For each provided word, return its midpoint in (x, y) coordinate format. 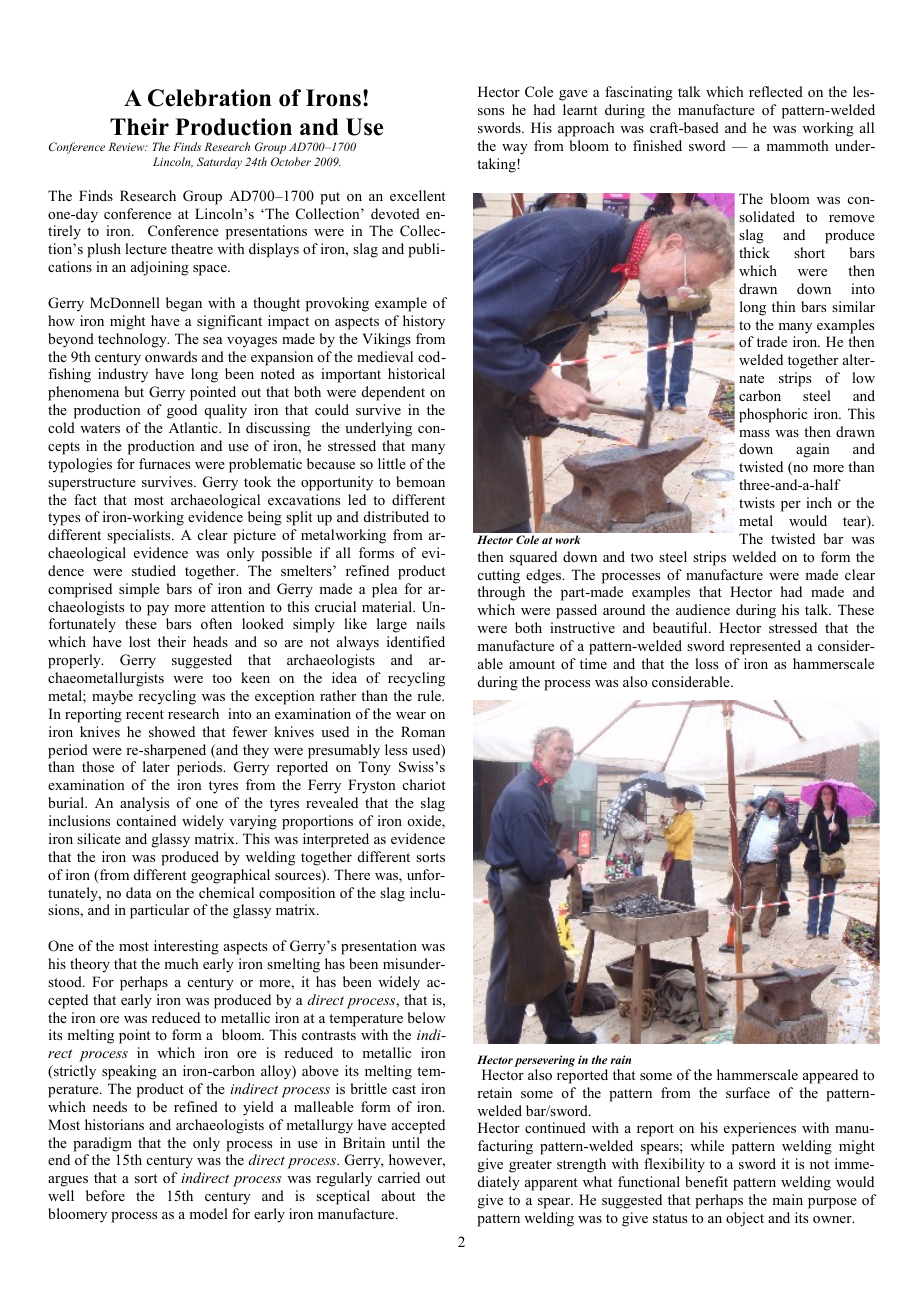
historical (416, 373)
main (787, 1199)
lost (140, 641)
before (105, 1195)
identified (416, 641)
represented (765, 647)
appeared (830, 1076)
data (138, 892)
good (182, 411)
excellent (417, 195)
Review (127, 146)
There (352, 874)
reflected (776, 91)
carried (399, 1177)
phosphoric (773, 415)
